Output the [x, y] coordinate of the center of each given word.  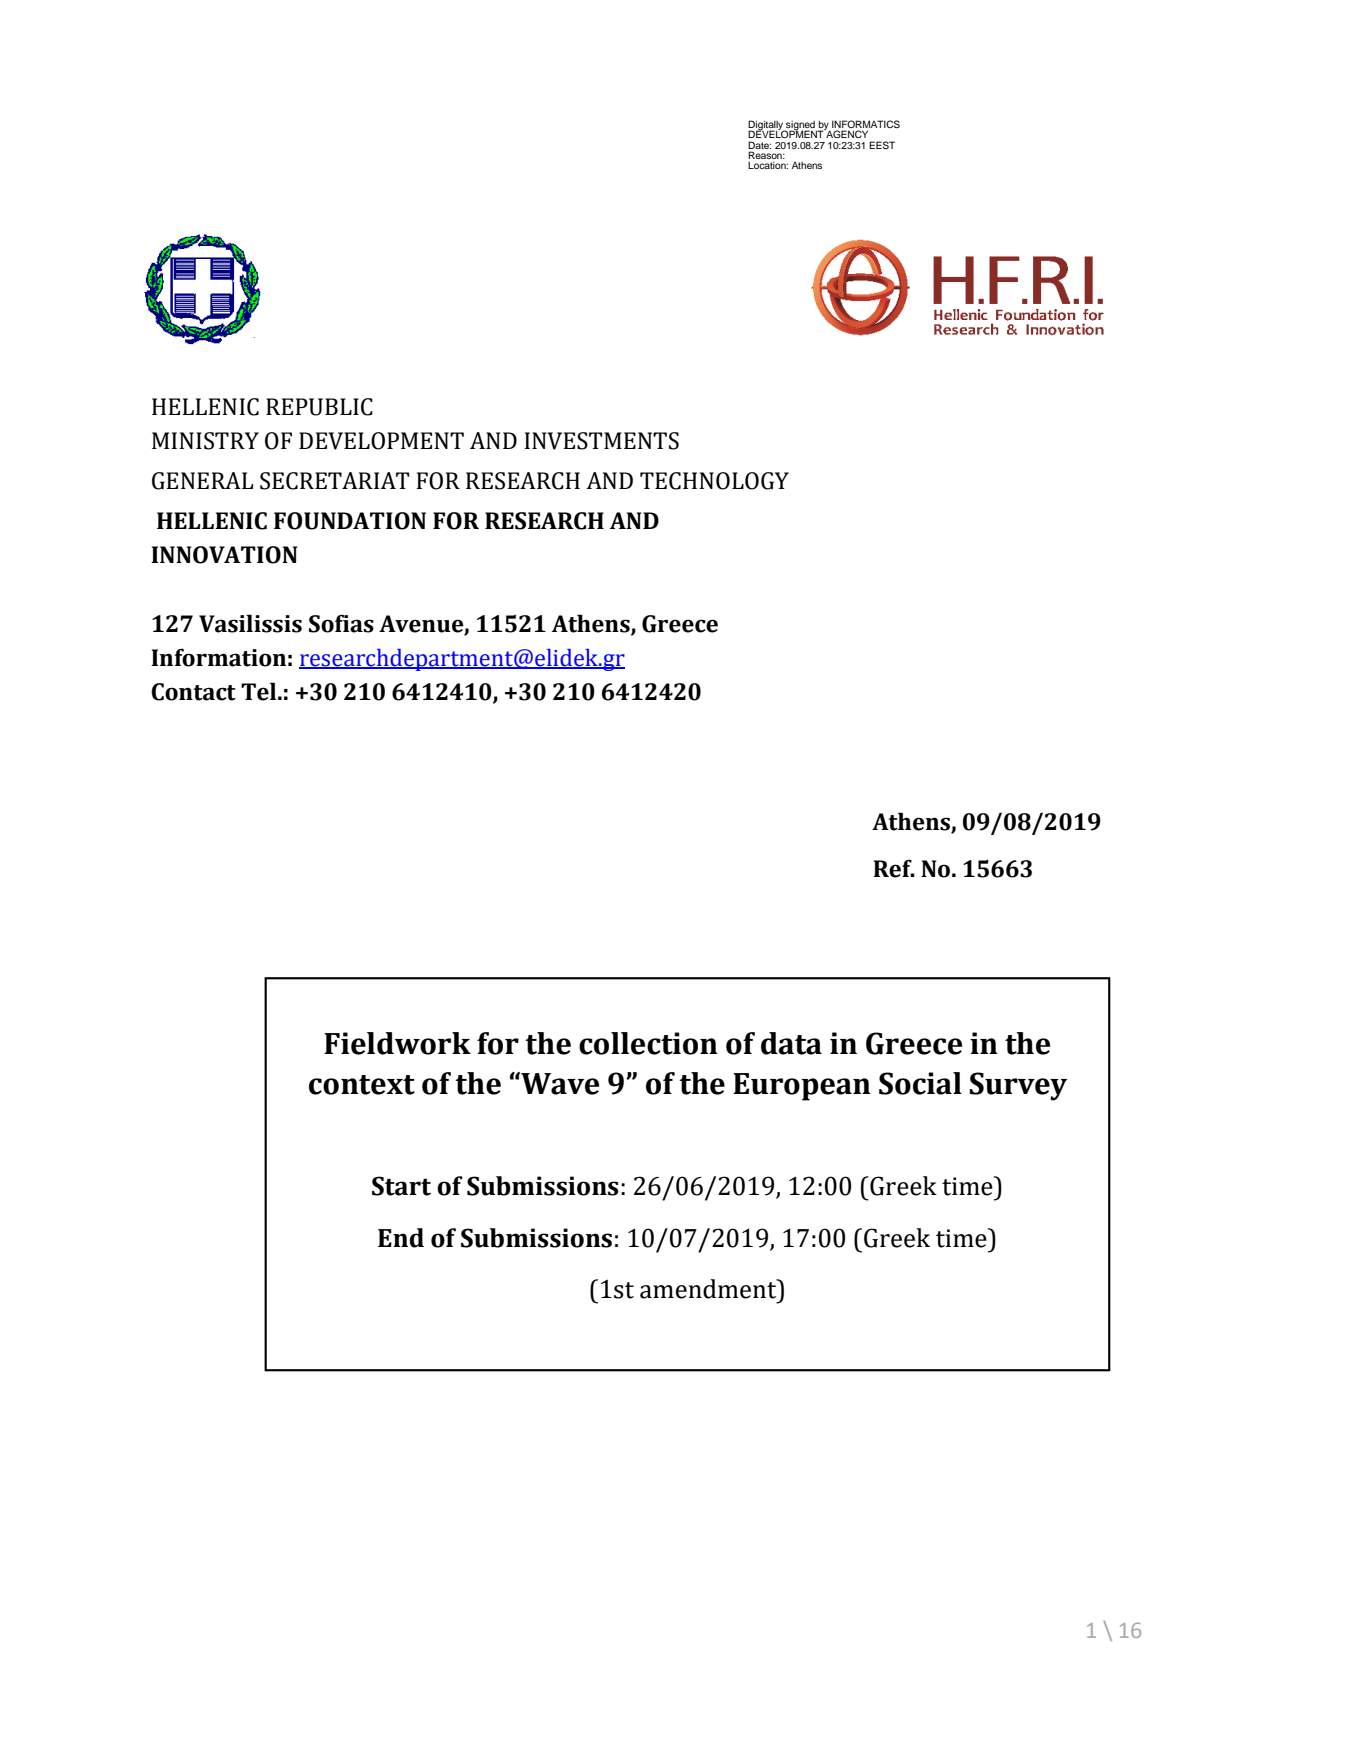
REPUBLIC [319, 407]
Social [920, 1083]
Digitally [766, 126]
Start [401, 1186]
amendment [709, 1289]
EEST [882, 145]
